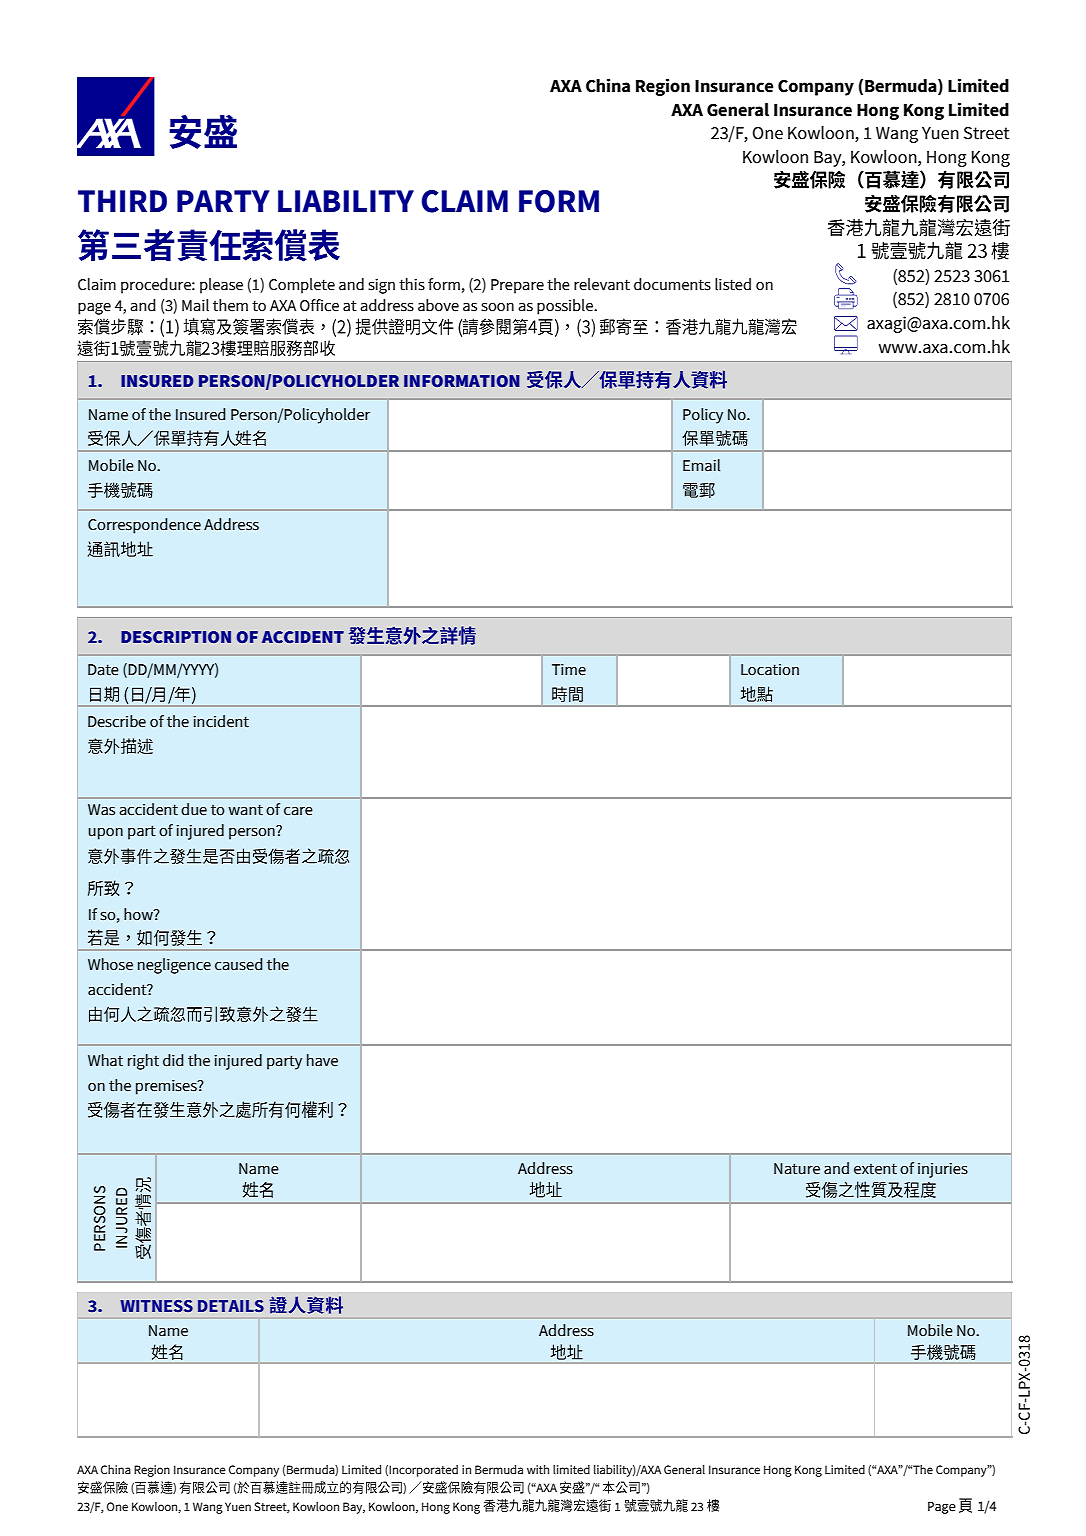 The height and width of the image is (1536, 1086). Describe the element at coordinates (176, 637) in the image. I see `DESCRIPTION` at that location.
